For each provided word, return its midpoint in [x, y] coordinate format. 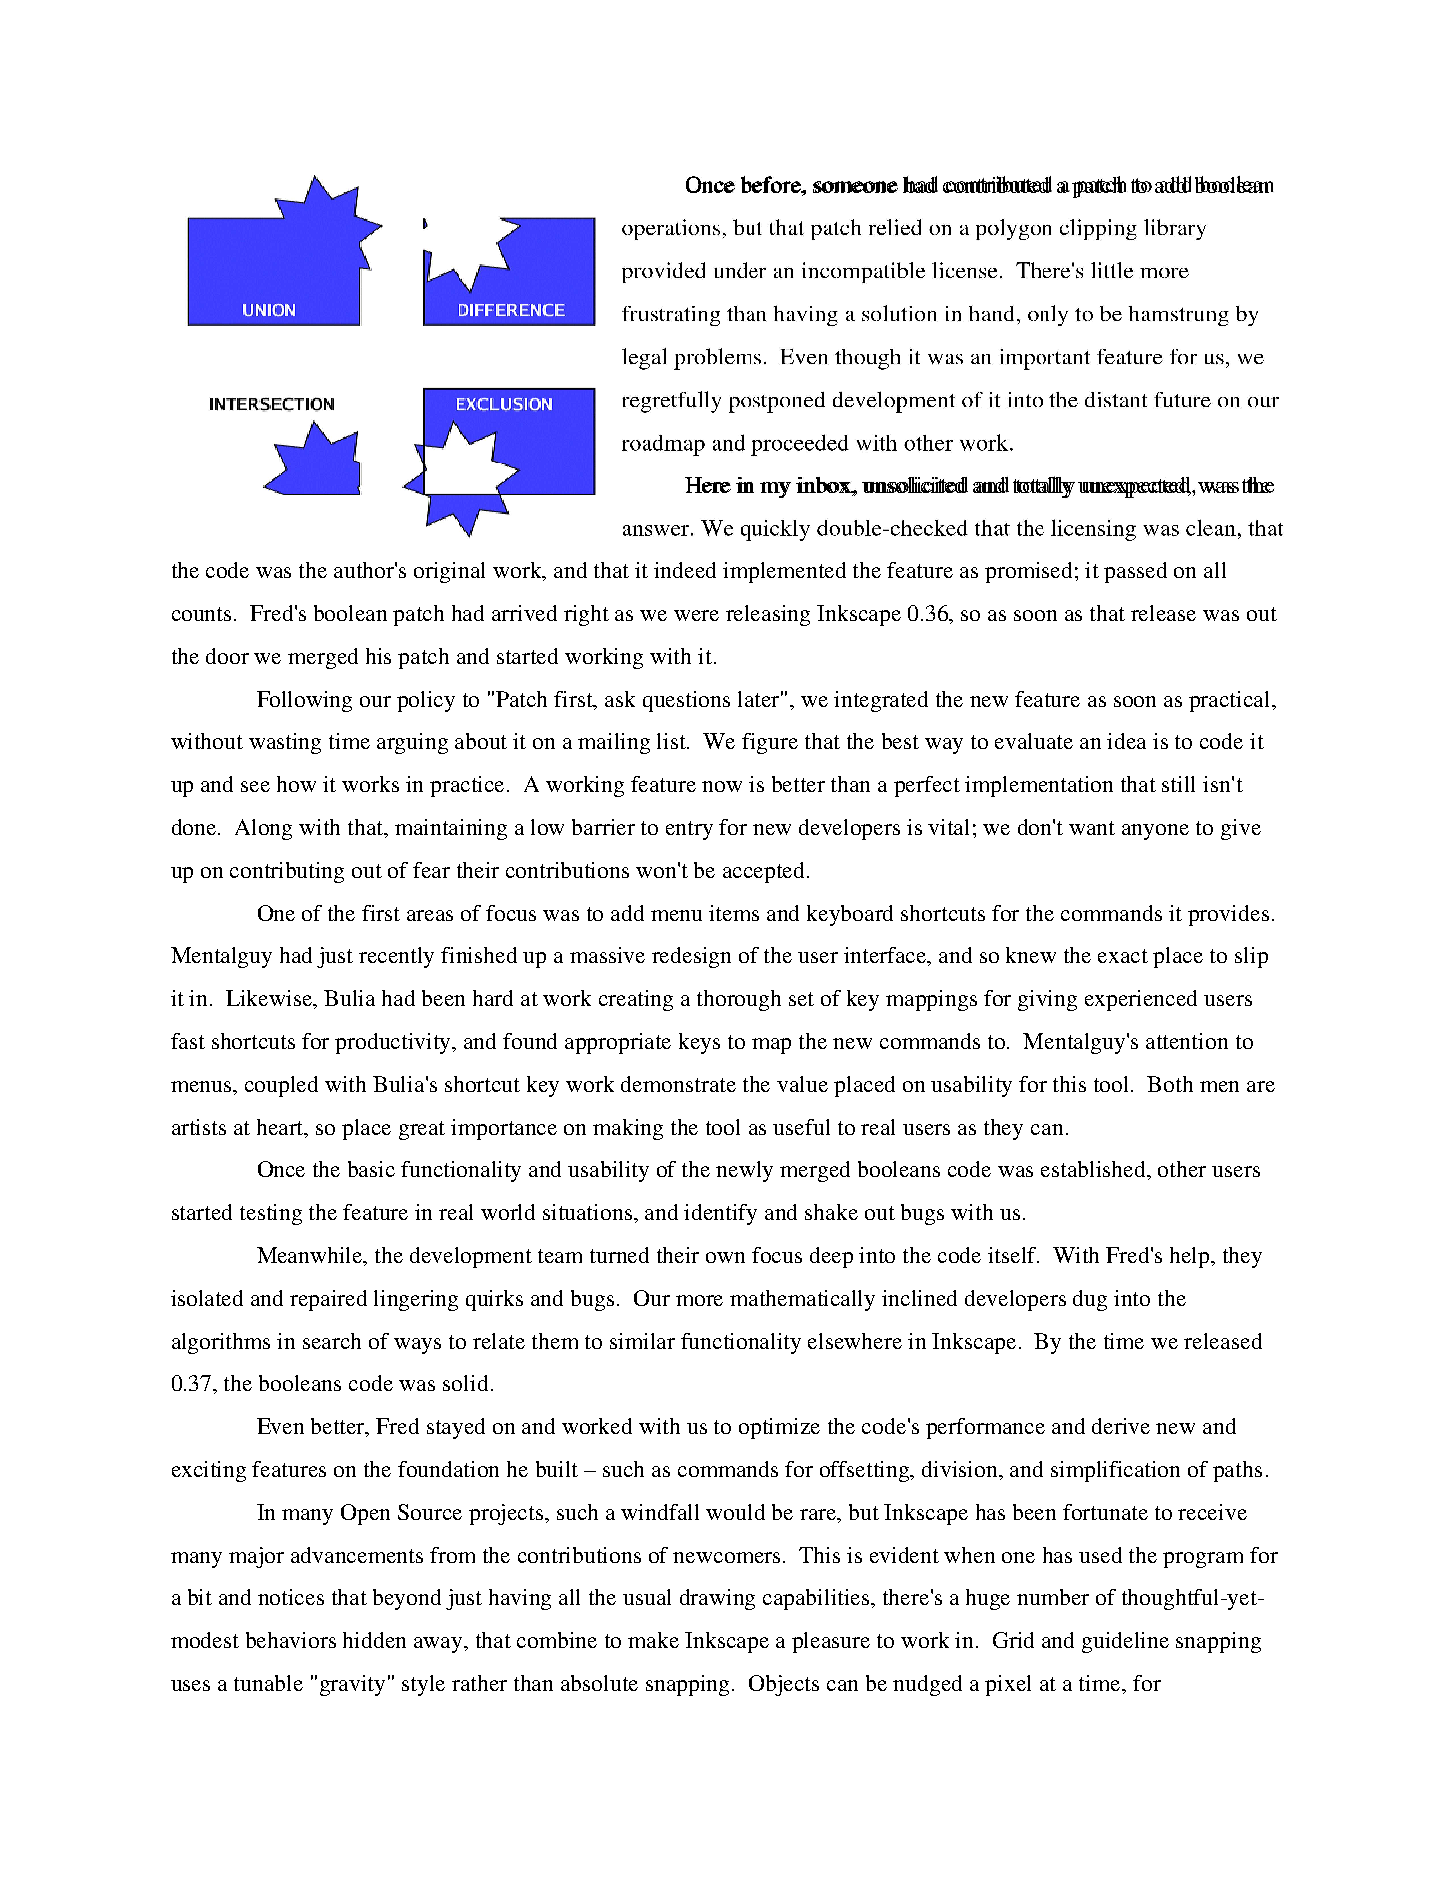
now [722, 786]
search [332, 1341]
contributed [997, 184]
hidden [374, 1640]
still [1178, 784]
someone [855, 187]
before [772, 186]
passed [1135, 572]
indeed [685, 570]
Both [1170, 1084]
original [449, 572]
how [296, 784]
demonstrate [678, 1084]
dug [1090, 1300]
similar [642, 1341]
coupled [281, 1086]
